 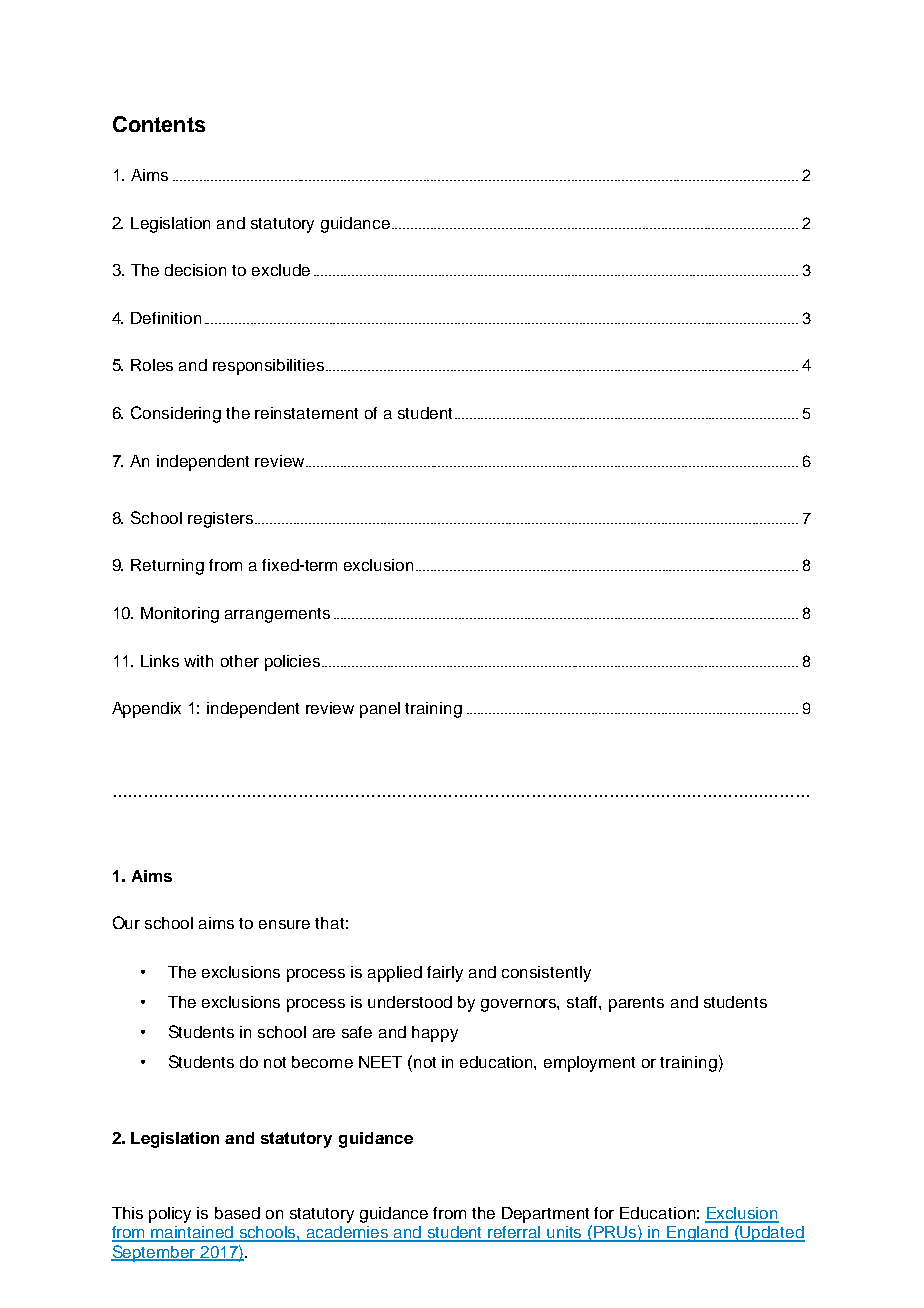 I want to click on panel, so click(x=380, y=710).
